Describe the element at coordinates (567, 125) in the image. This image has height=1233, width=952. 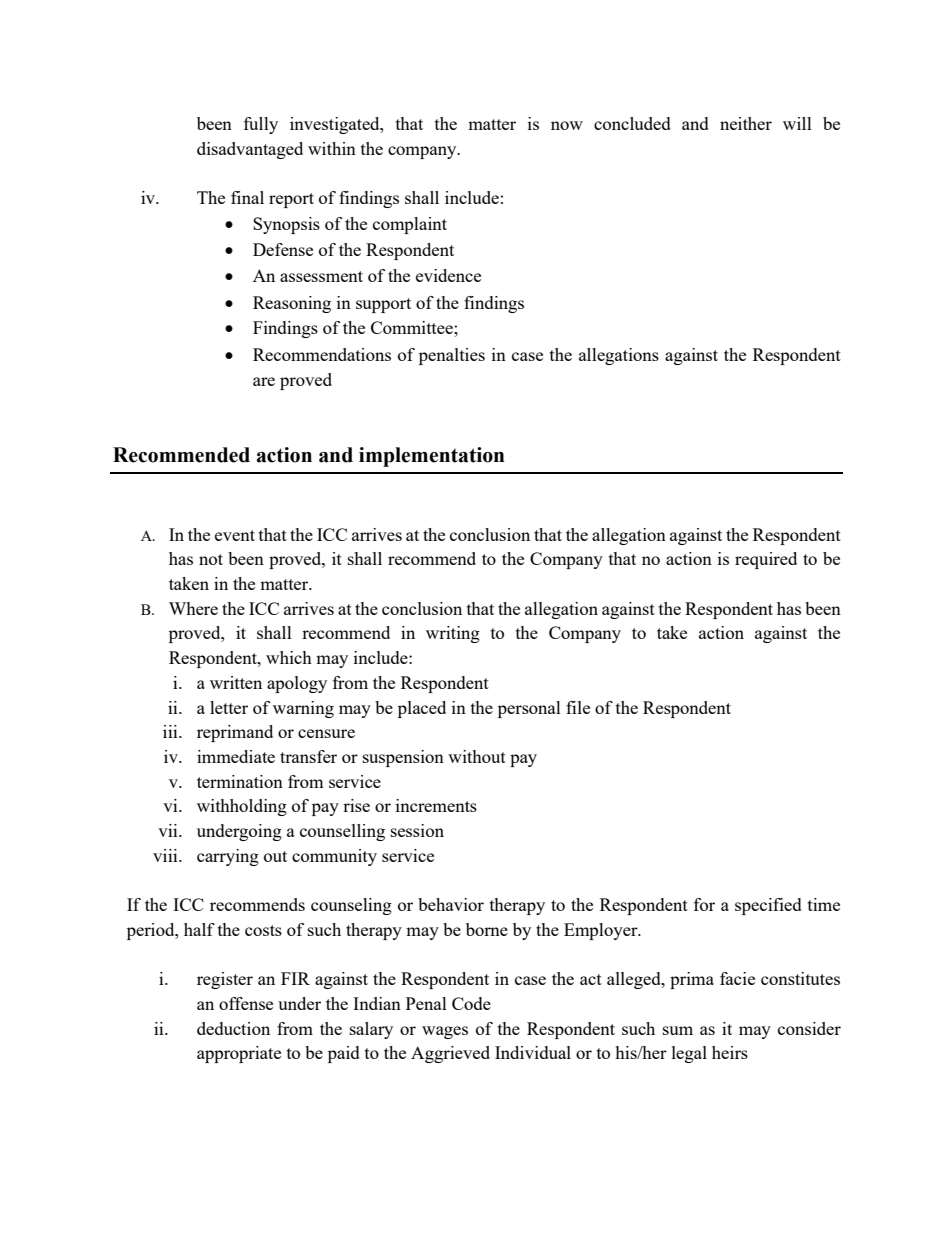
I see `now` at that location.
